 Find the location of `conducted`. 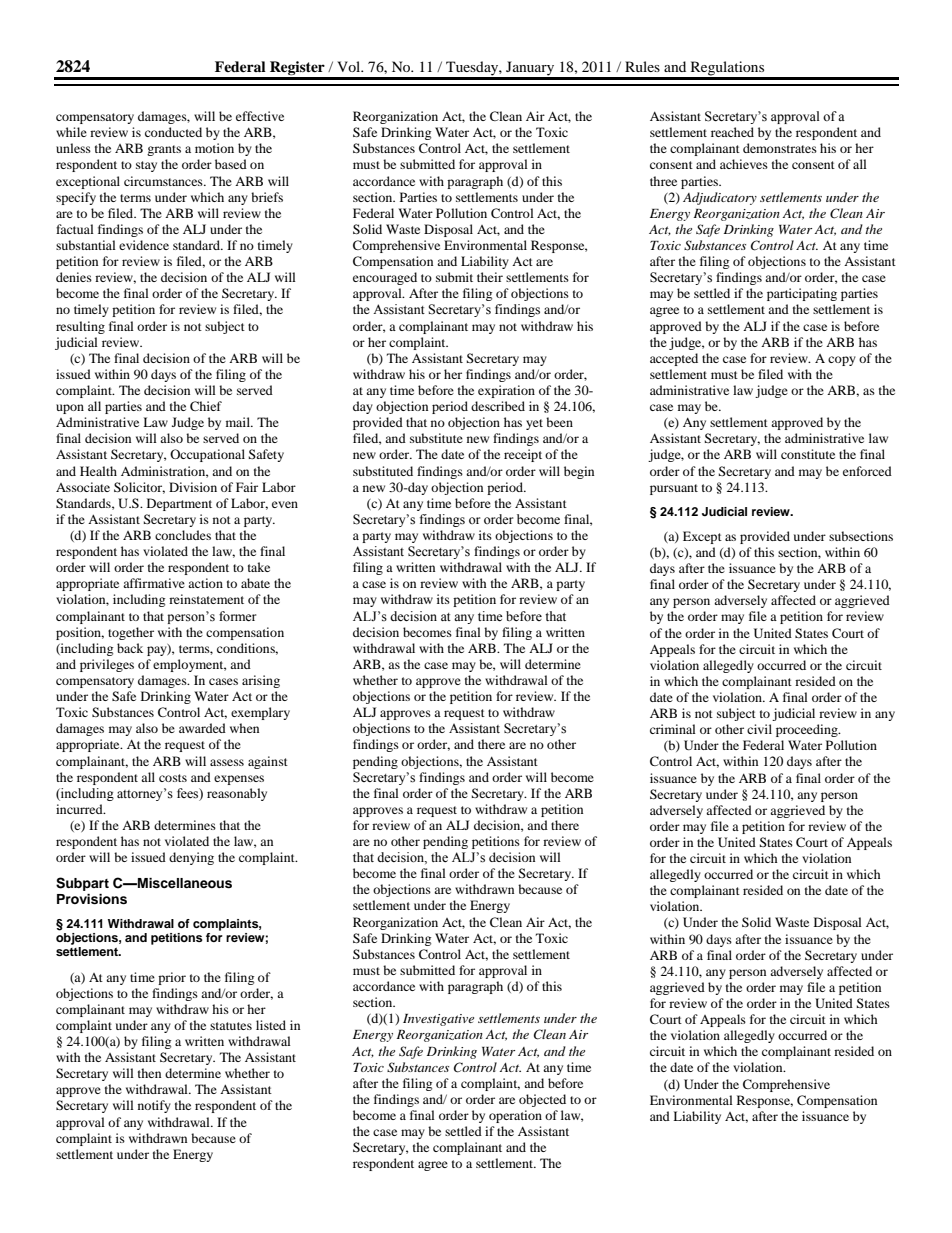

conducted is located at coordinates (173, 132).
